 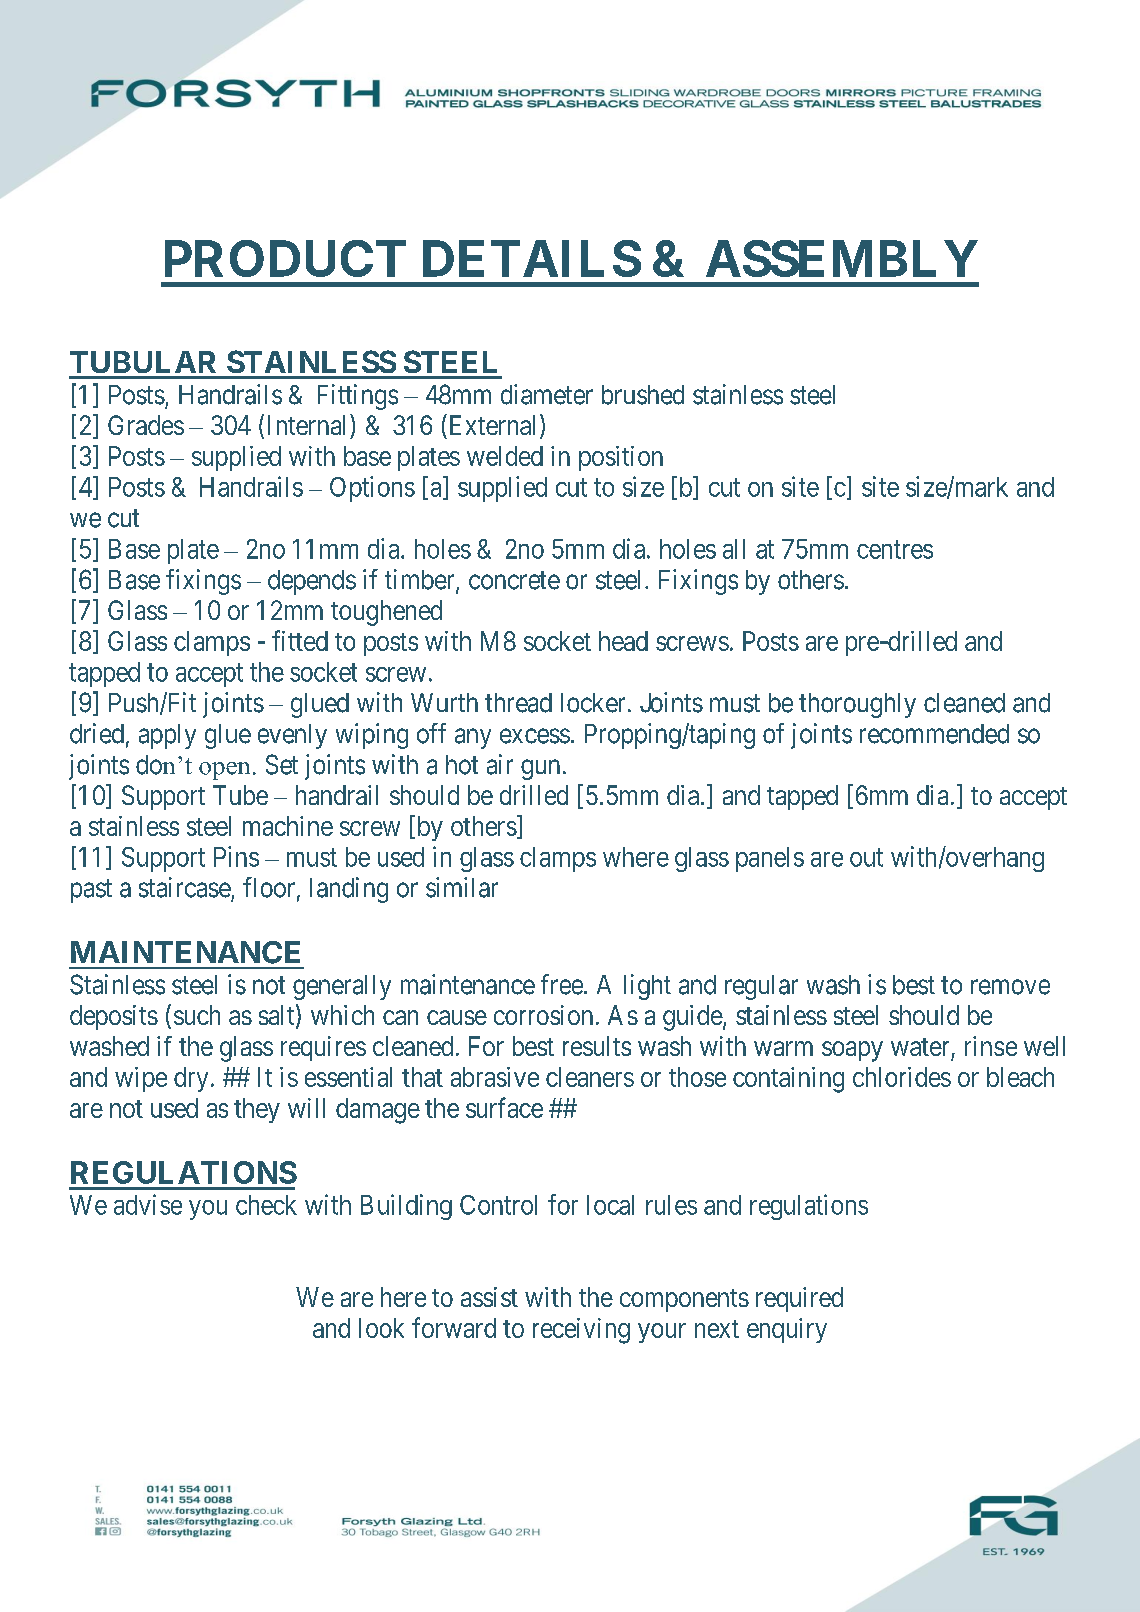 I want to click on advise, so click(x=148, y=1204).
